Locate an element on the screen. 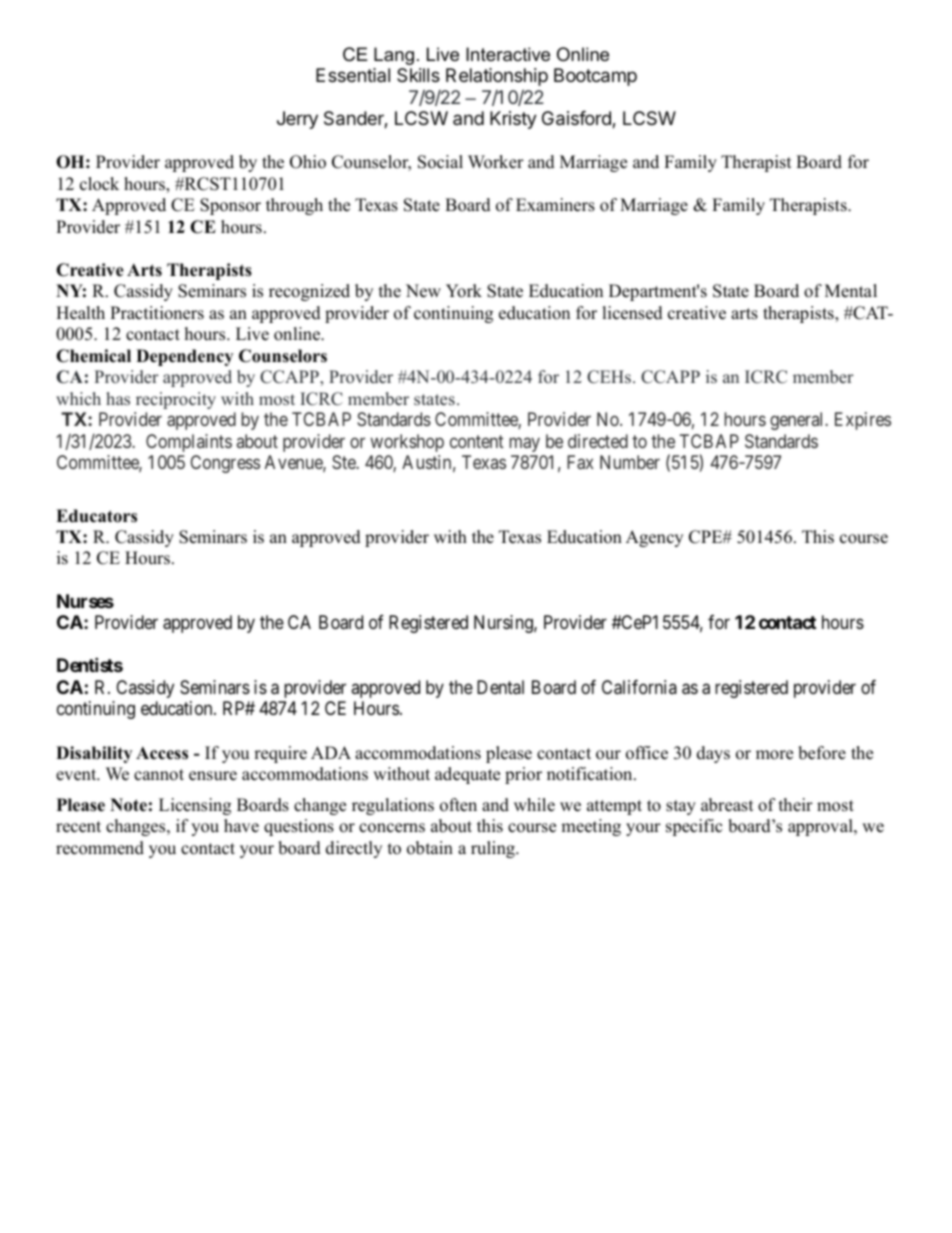 This screenshot has width=952, height=1233. Jerry is located at coordinates (297, 120).
